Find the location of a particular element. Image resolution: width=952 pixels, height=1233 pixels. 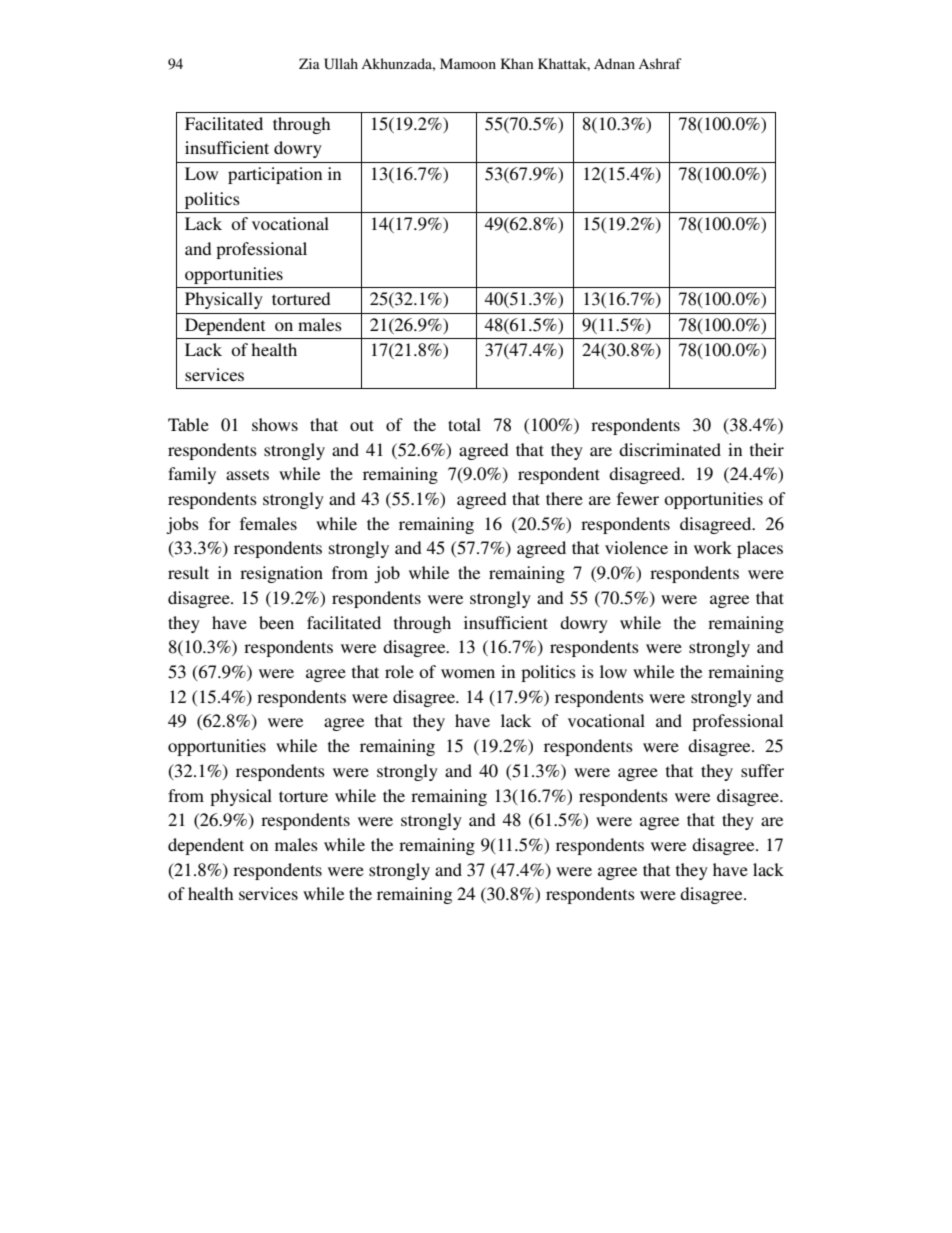

total is located at coordinates (464, 424).
